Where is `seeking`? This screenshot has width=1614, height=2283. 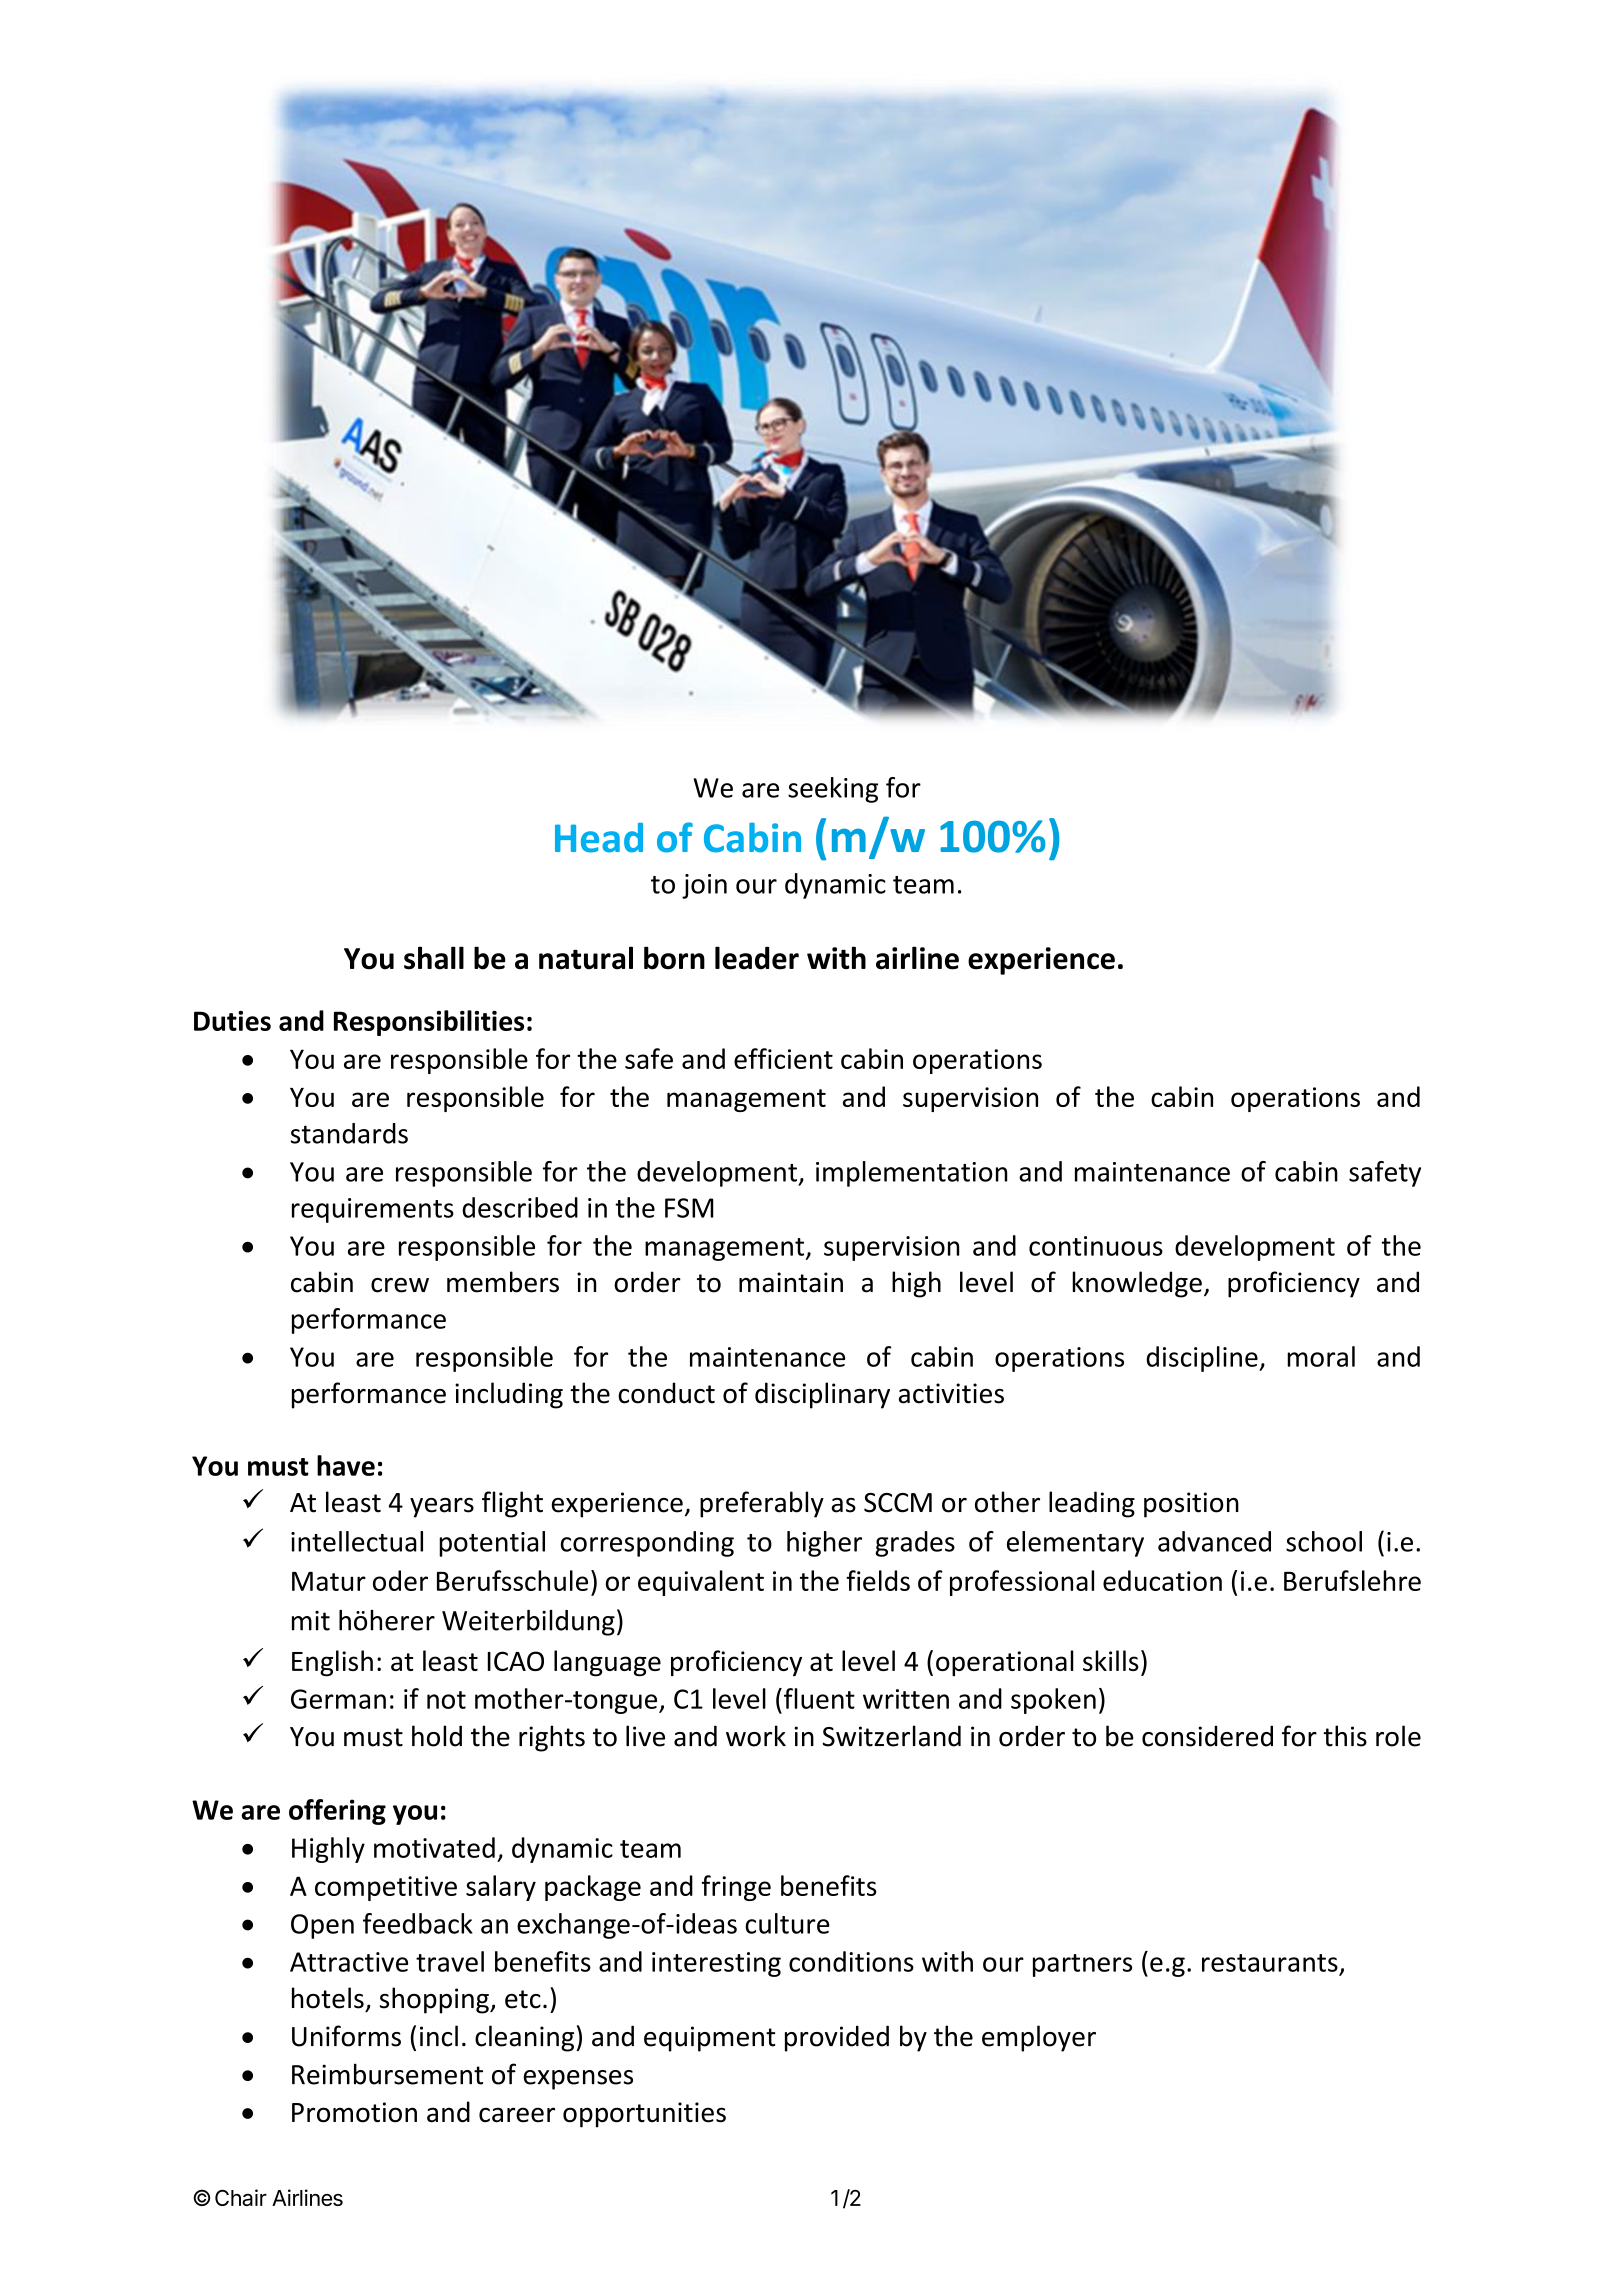
seeking is located at coordinates (833, 790).
